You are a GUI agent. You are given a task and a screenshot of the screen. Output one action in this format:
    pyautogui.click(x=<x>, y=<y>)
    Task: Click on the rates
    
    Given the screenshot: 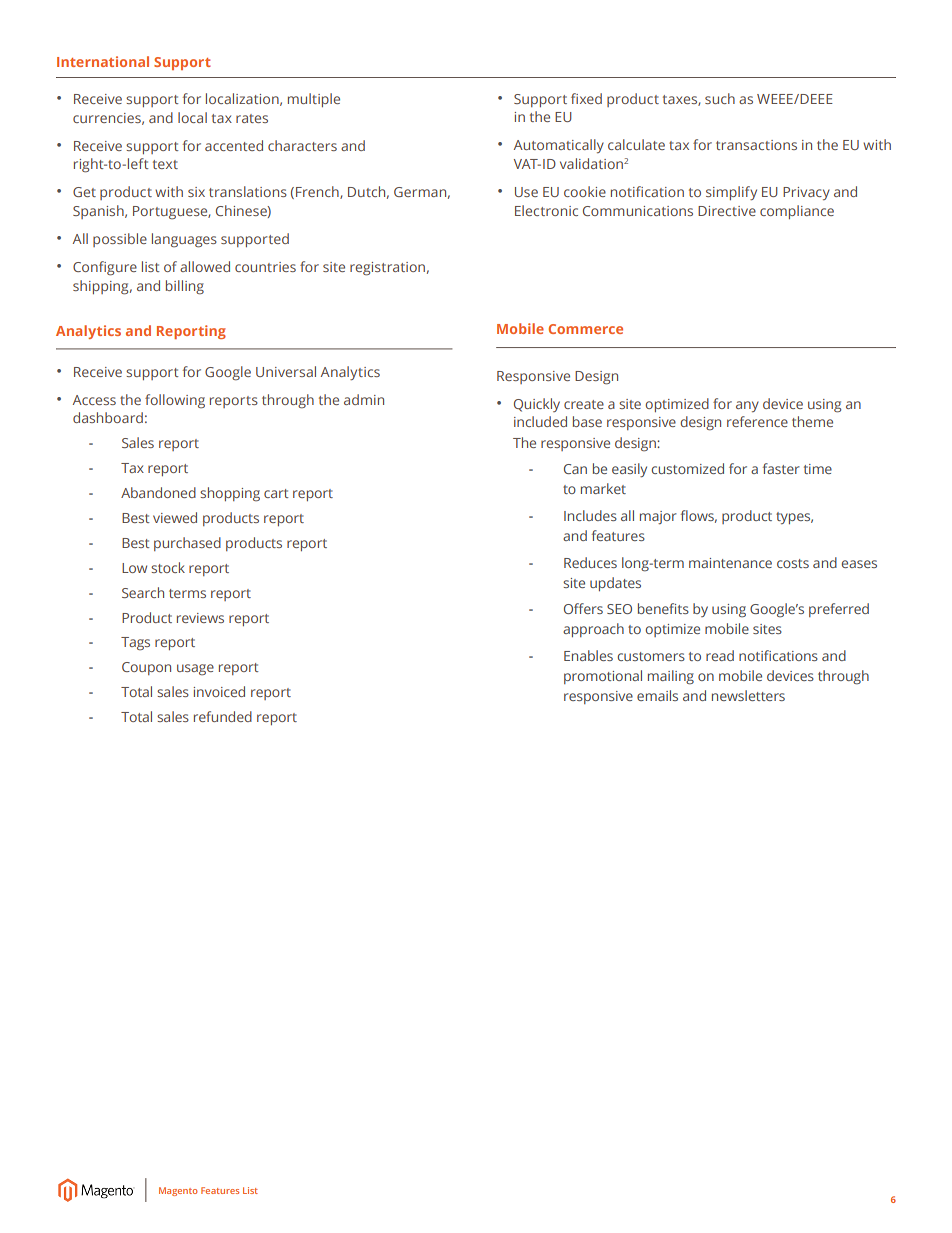 What is the action you would take?
    pyautogui.click(x=252, y=118)
